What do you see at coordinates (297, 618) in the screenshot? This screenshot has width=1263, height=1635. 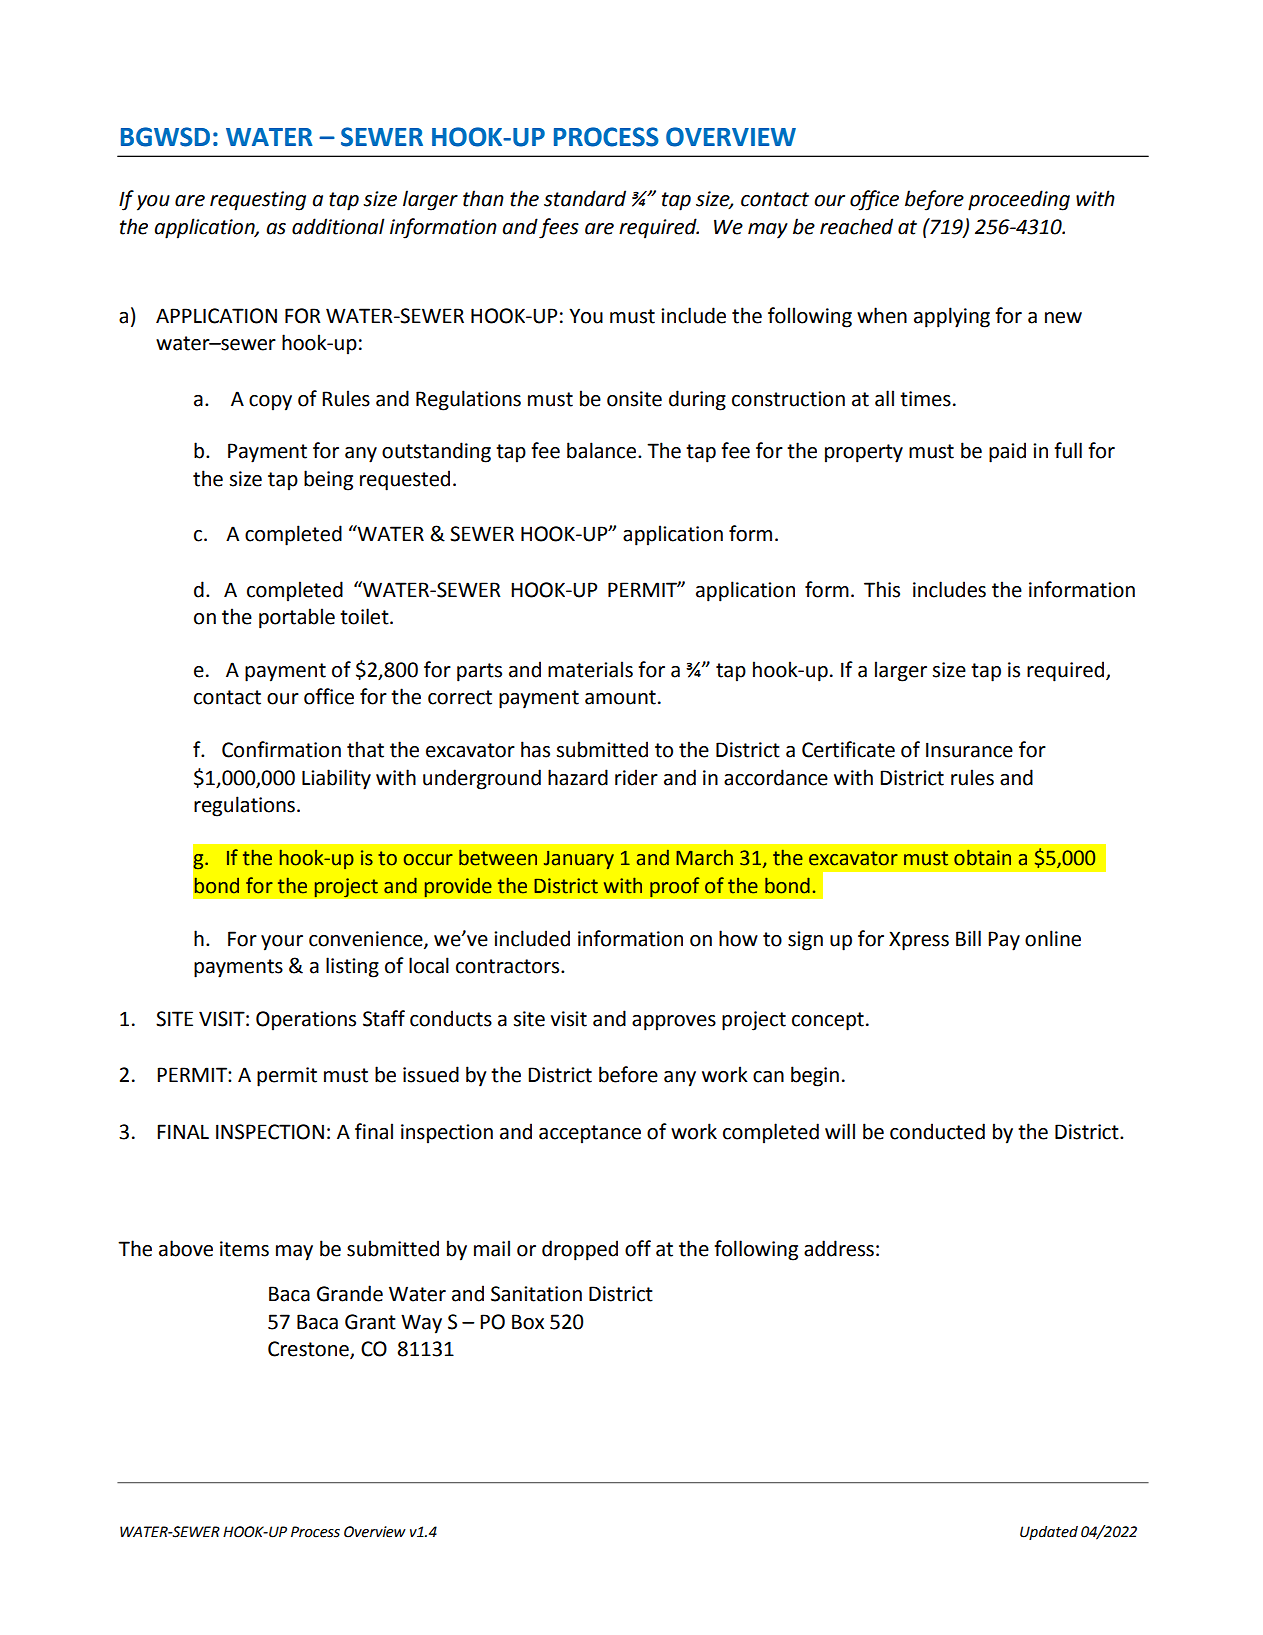 I see `portable` at bounding box center [297, 618].
